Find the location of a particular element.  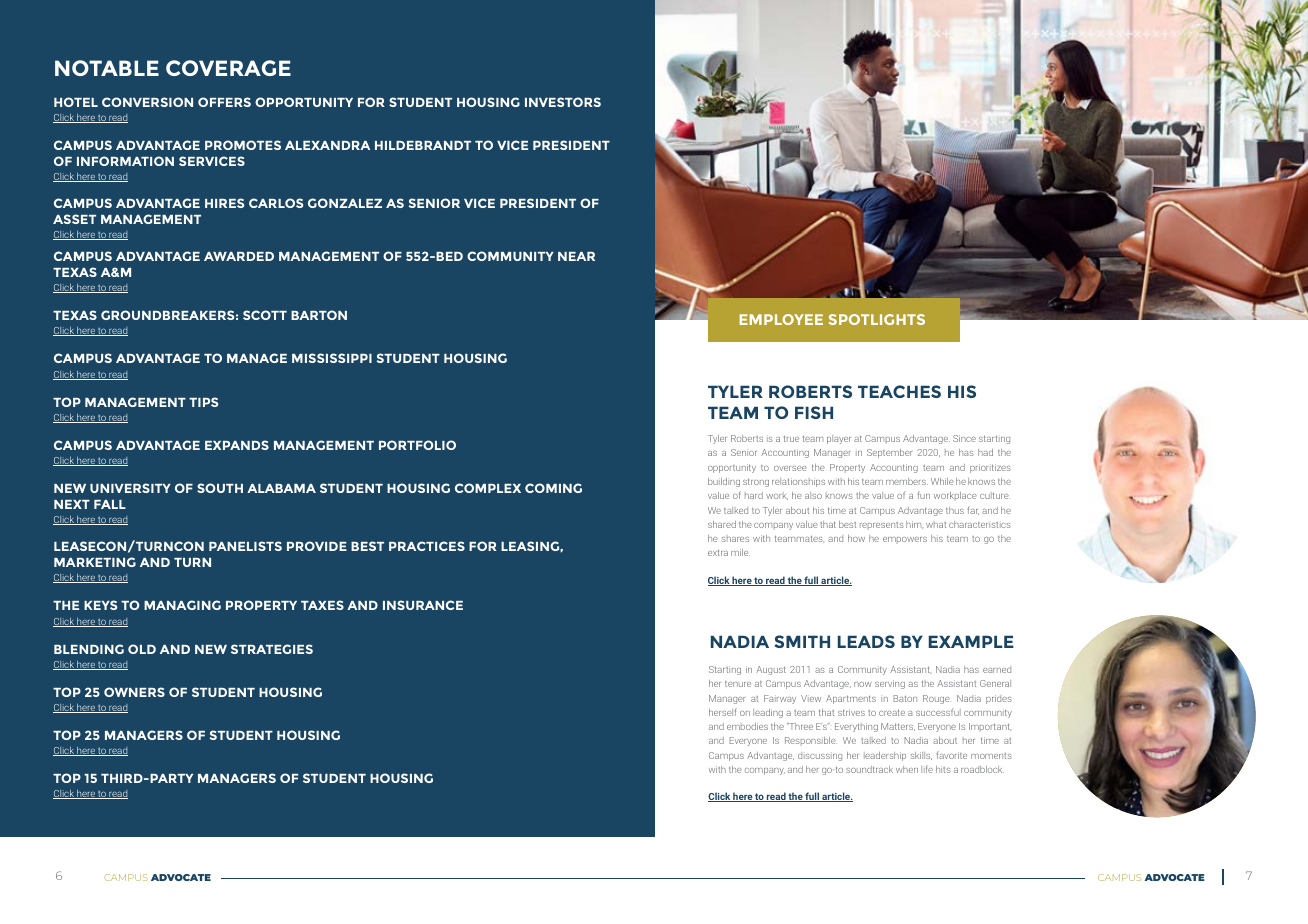

empowers is located at coordinates (905, 539).
